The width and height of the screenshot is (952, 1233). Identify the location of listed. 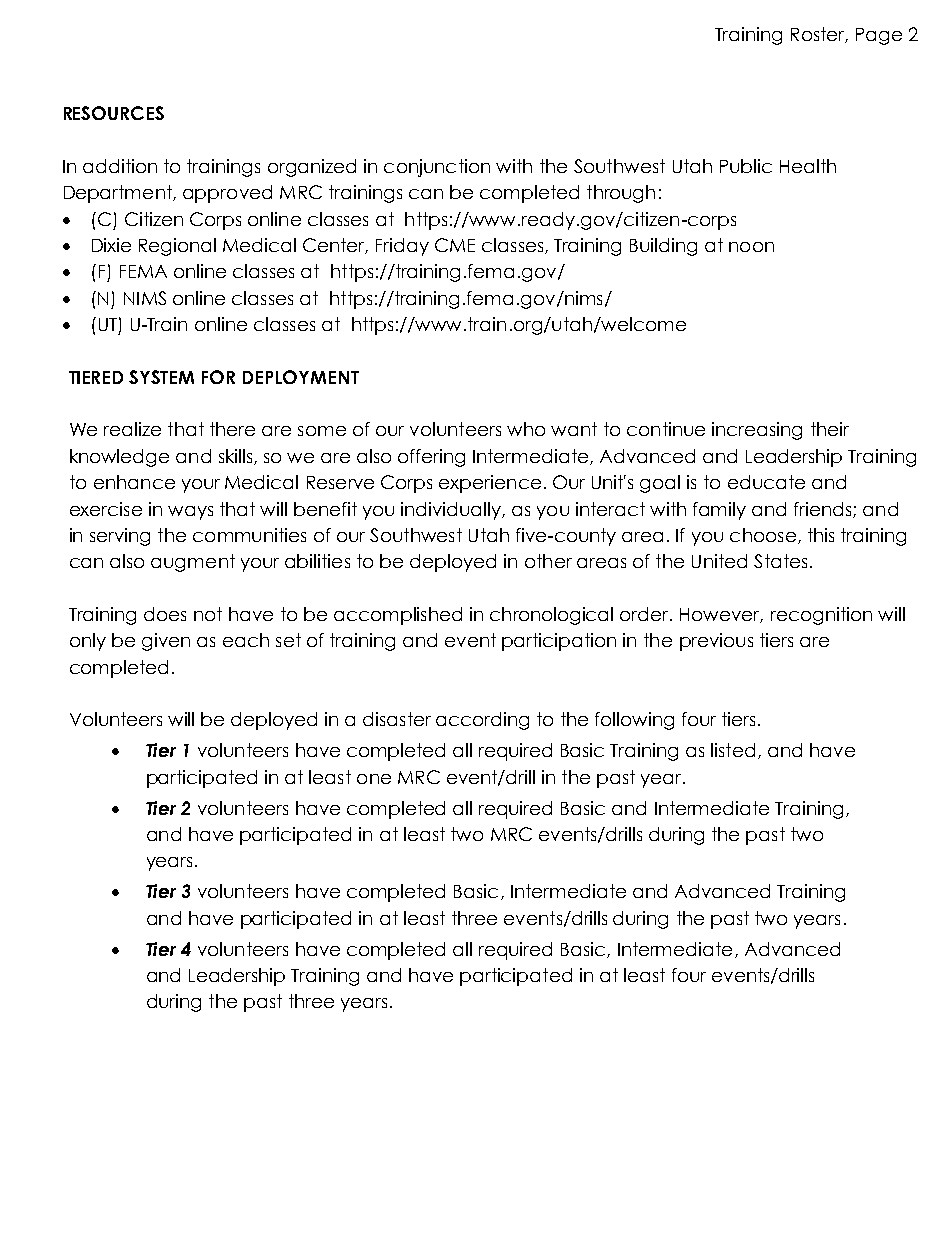
(733, 750).
